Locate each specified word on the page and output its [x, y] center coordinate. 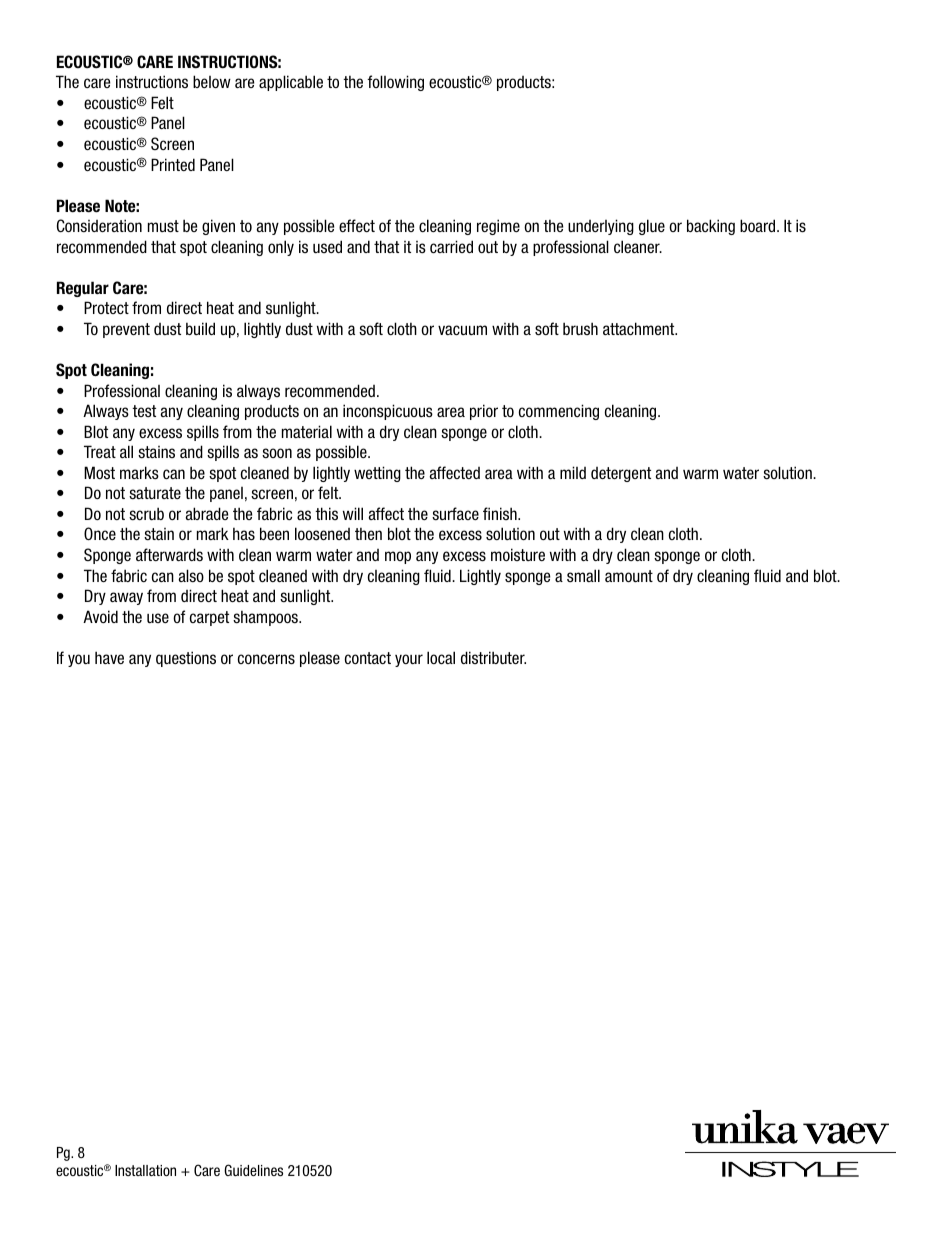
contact [368, 658]
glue [652, 227]
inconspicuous [388, 412]
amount [629, 576]
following [395, 83]
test [144, 411]
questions [186, 659]
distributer [493, 657]
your [409, 660]
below [212, 81]
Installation [145, 1170]
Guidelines [253, 1170]
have [109, 657]
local [441, 657]
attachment [640, 328]
